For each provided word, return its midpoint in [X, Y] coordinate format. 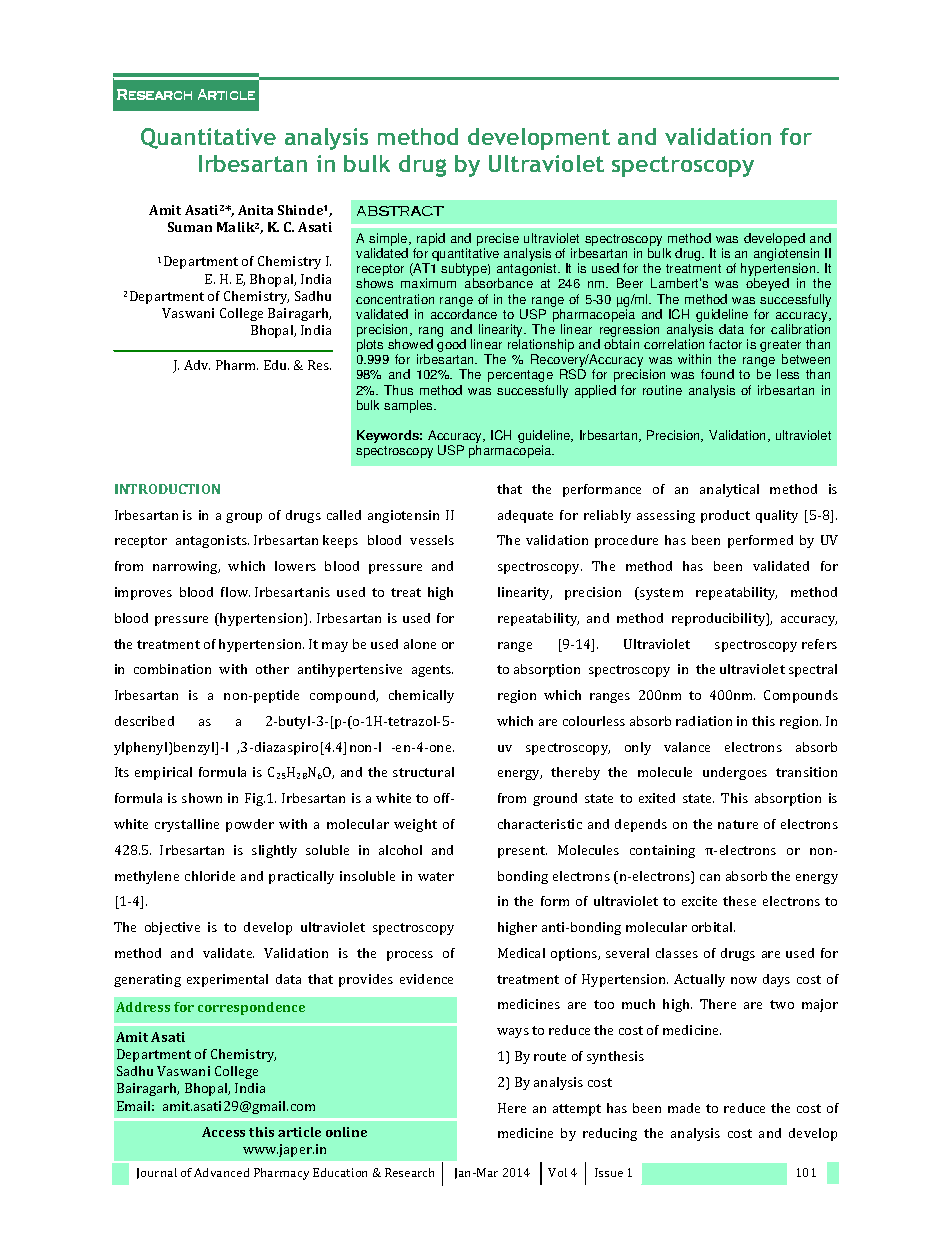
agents [432, 671]
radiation [704, 721]
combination [172, 669]
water [436, 876]
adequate [525, 516]
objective [172, 928]
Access [223, 1132]
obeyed [767, 284]
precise [498, 241]
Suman [190, 227]
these [739, 901]
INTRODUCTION [167, 489]
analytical [729, 490]
